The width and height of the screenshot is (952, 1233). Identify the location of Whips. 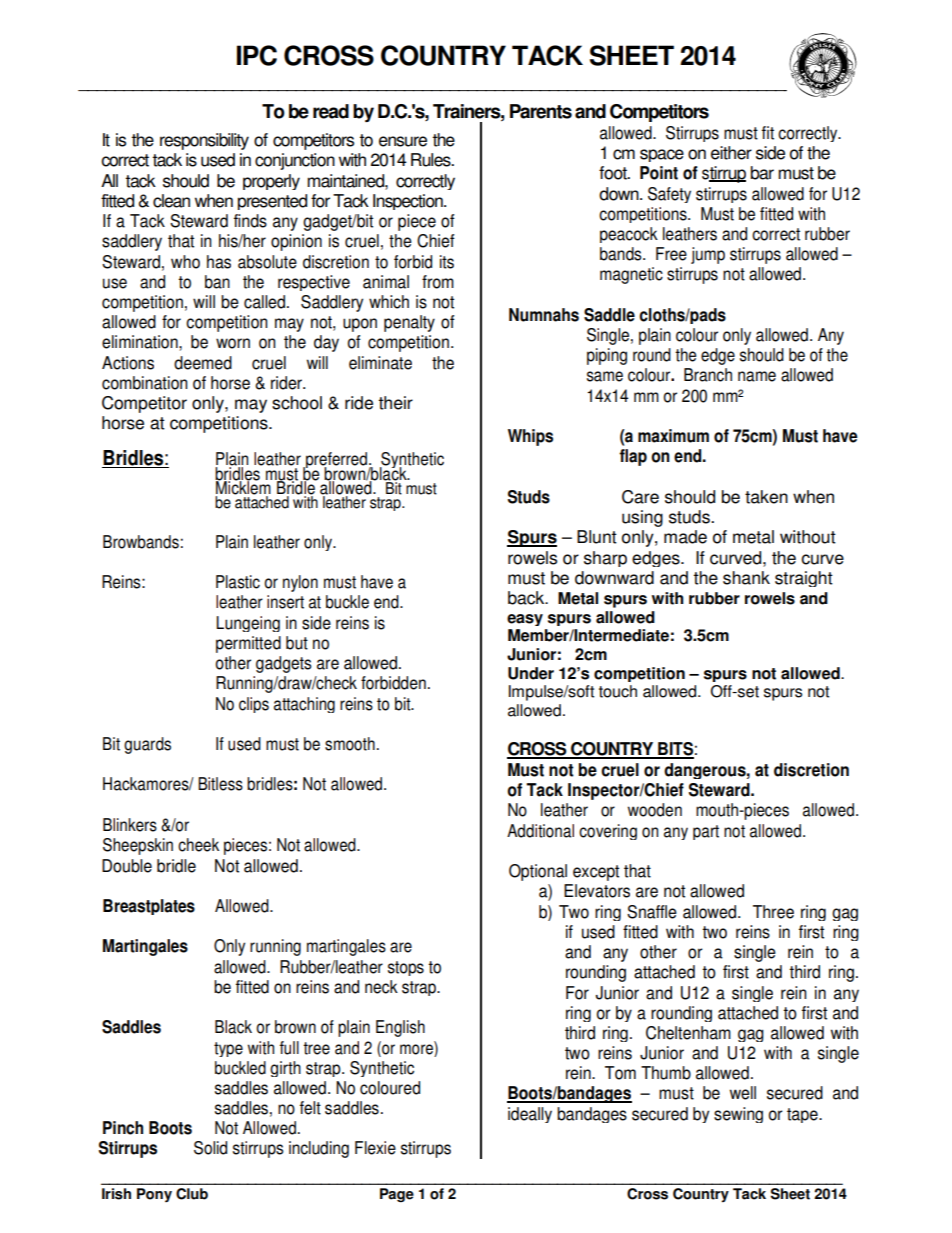
(530, 437).
